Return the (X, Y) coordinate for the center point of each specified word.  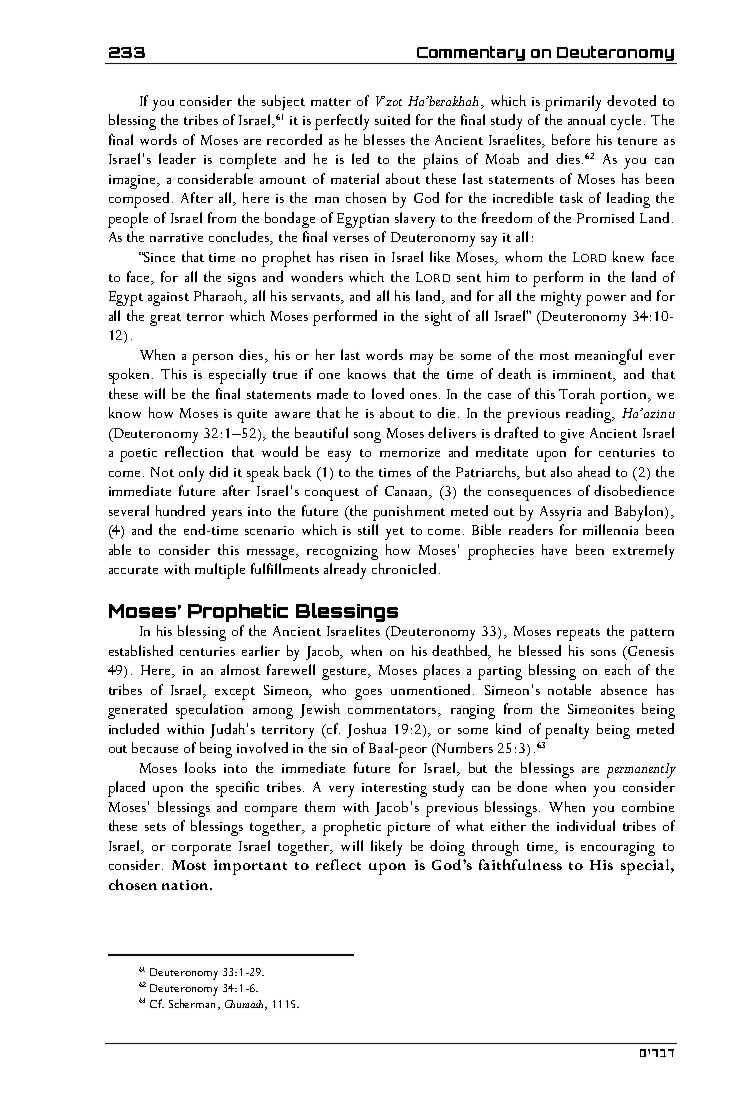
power (606, 300)
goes (368, 694)
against (168, 299)
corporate (201, 849)
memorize (410, 452)
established (141, 650)
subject (283, 102)
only (191, 474)
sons (603, 653)
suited (392, 119)
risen (354, 257)
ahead (594, 471)
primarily (573, 103)
